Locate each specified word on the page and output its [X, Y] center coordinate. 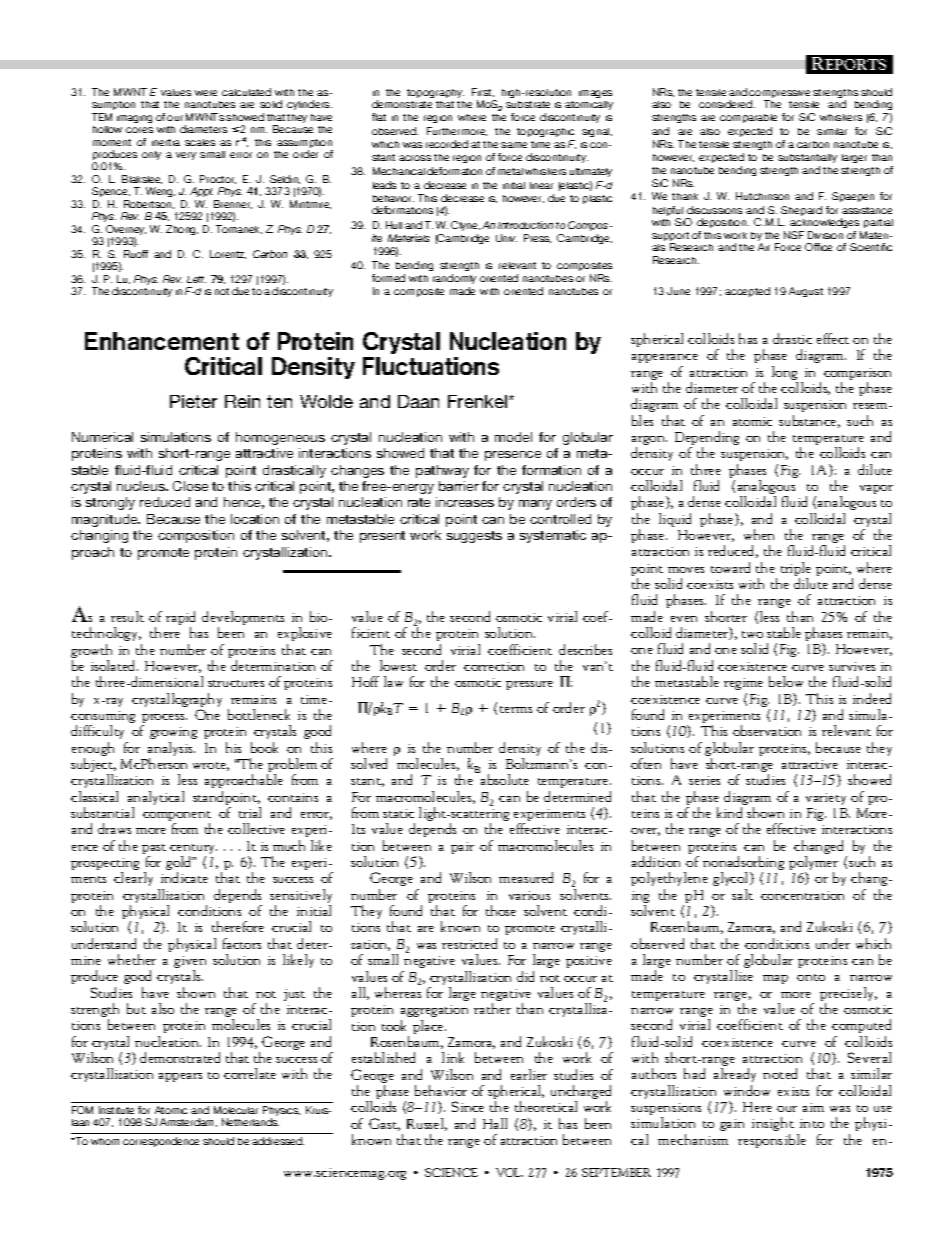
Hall [495, 1123]
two [752, 634]
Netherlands [250, 1122]
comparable [748, 118]
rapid [180, 619]
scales [200, 142]
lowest [398, 665]
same [514, 145]
